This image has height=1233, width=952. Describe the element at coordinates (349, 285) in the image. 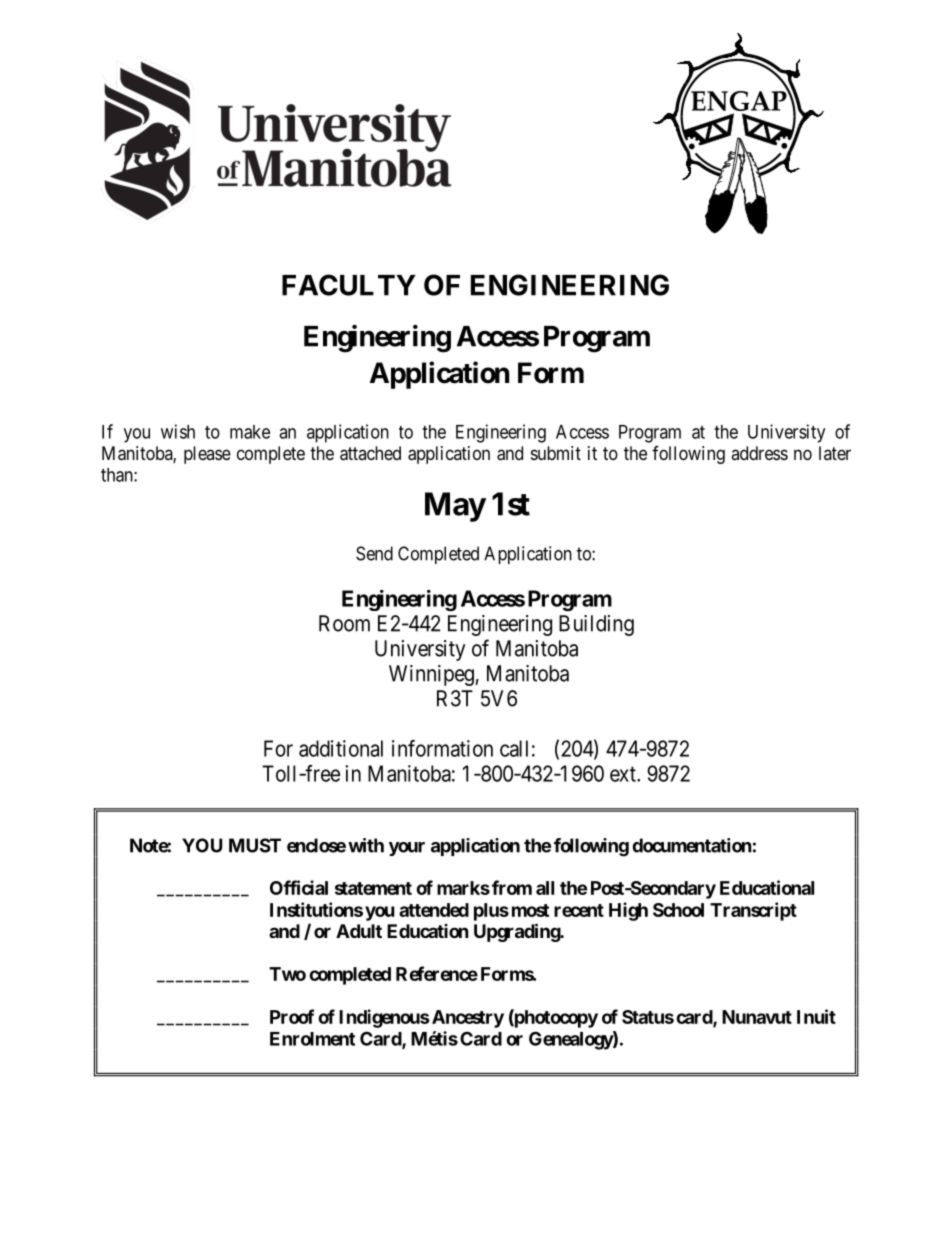

I see `FACULTY` at that location.
